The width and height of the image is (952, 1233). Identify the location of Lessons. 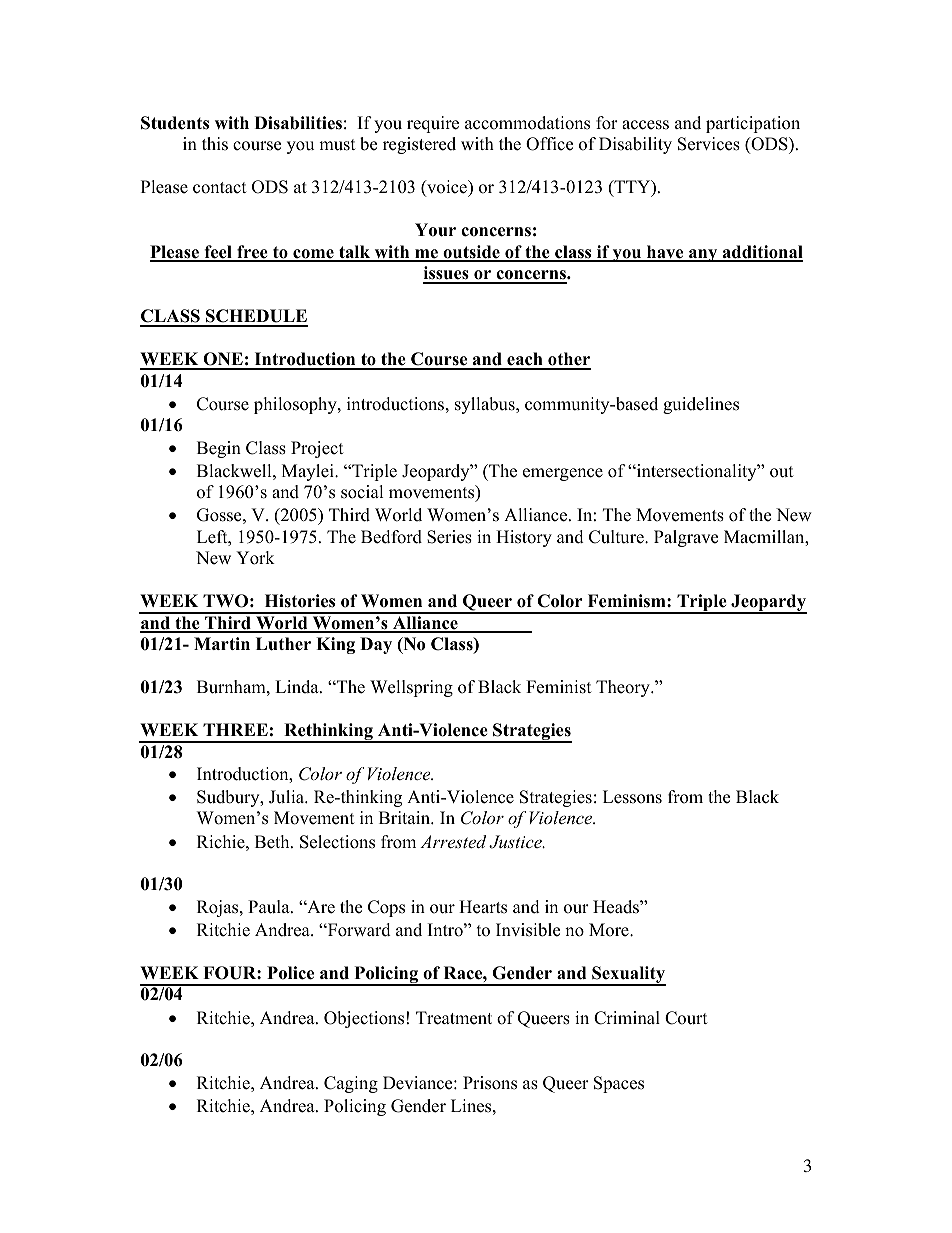
(632, 797).
